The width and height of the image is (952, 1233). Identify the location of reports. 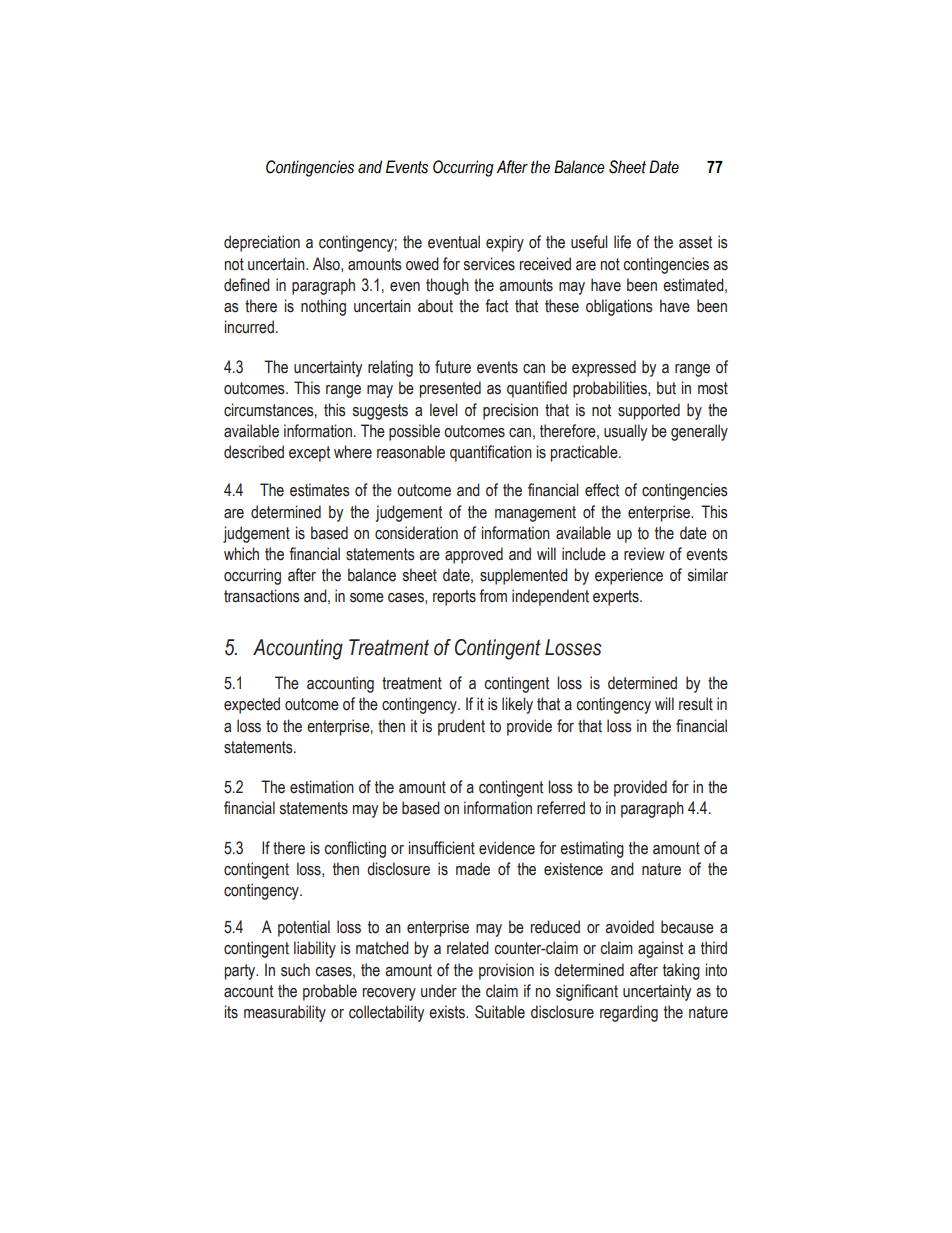
(454, 598).
